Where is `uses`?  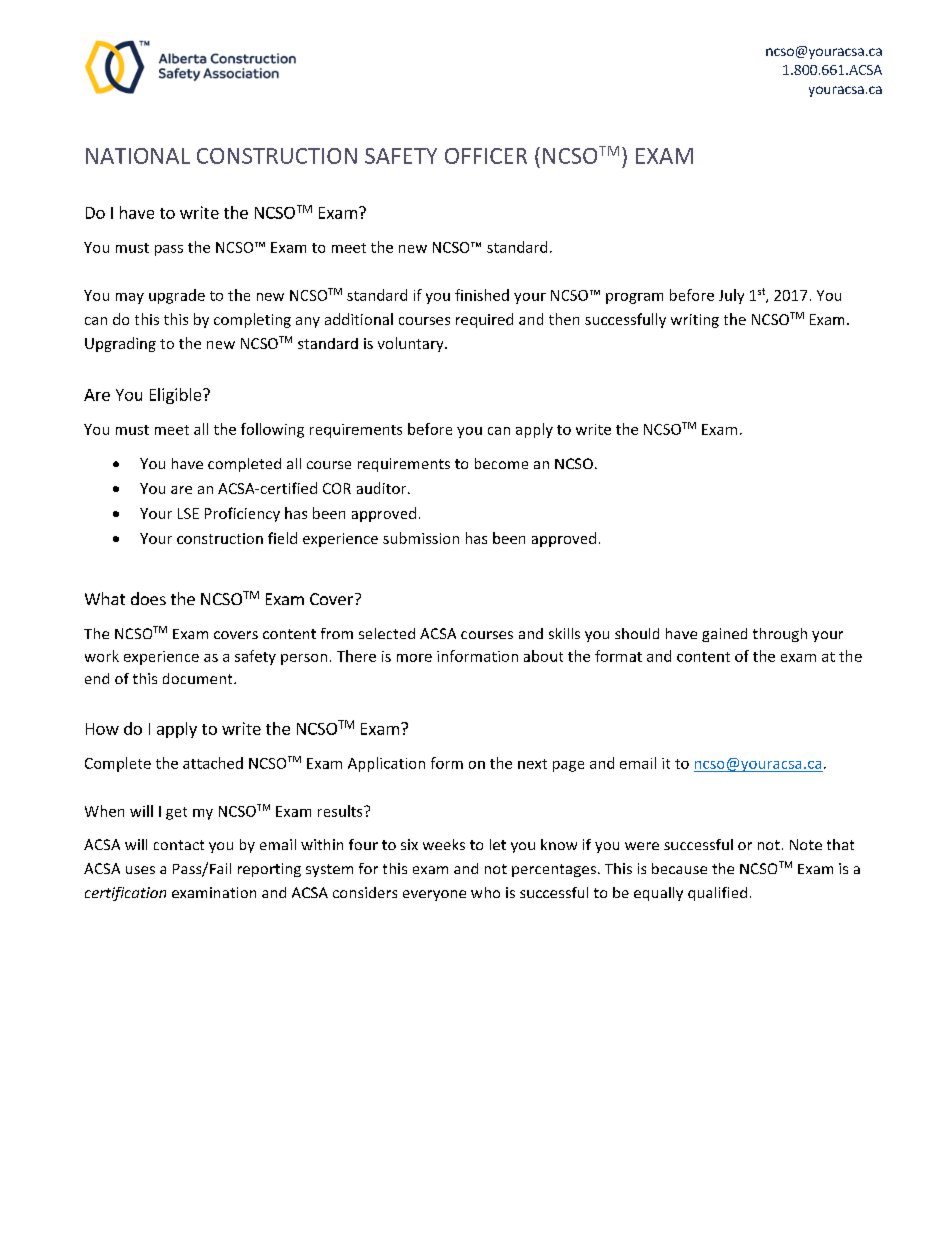
uses is located at coordinates (140, 870).
